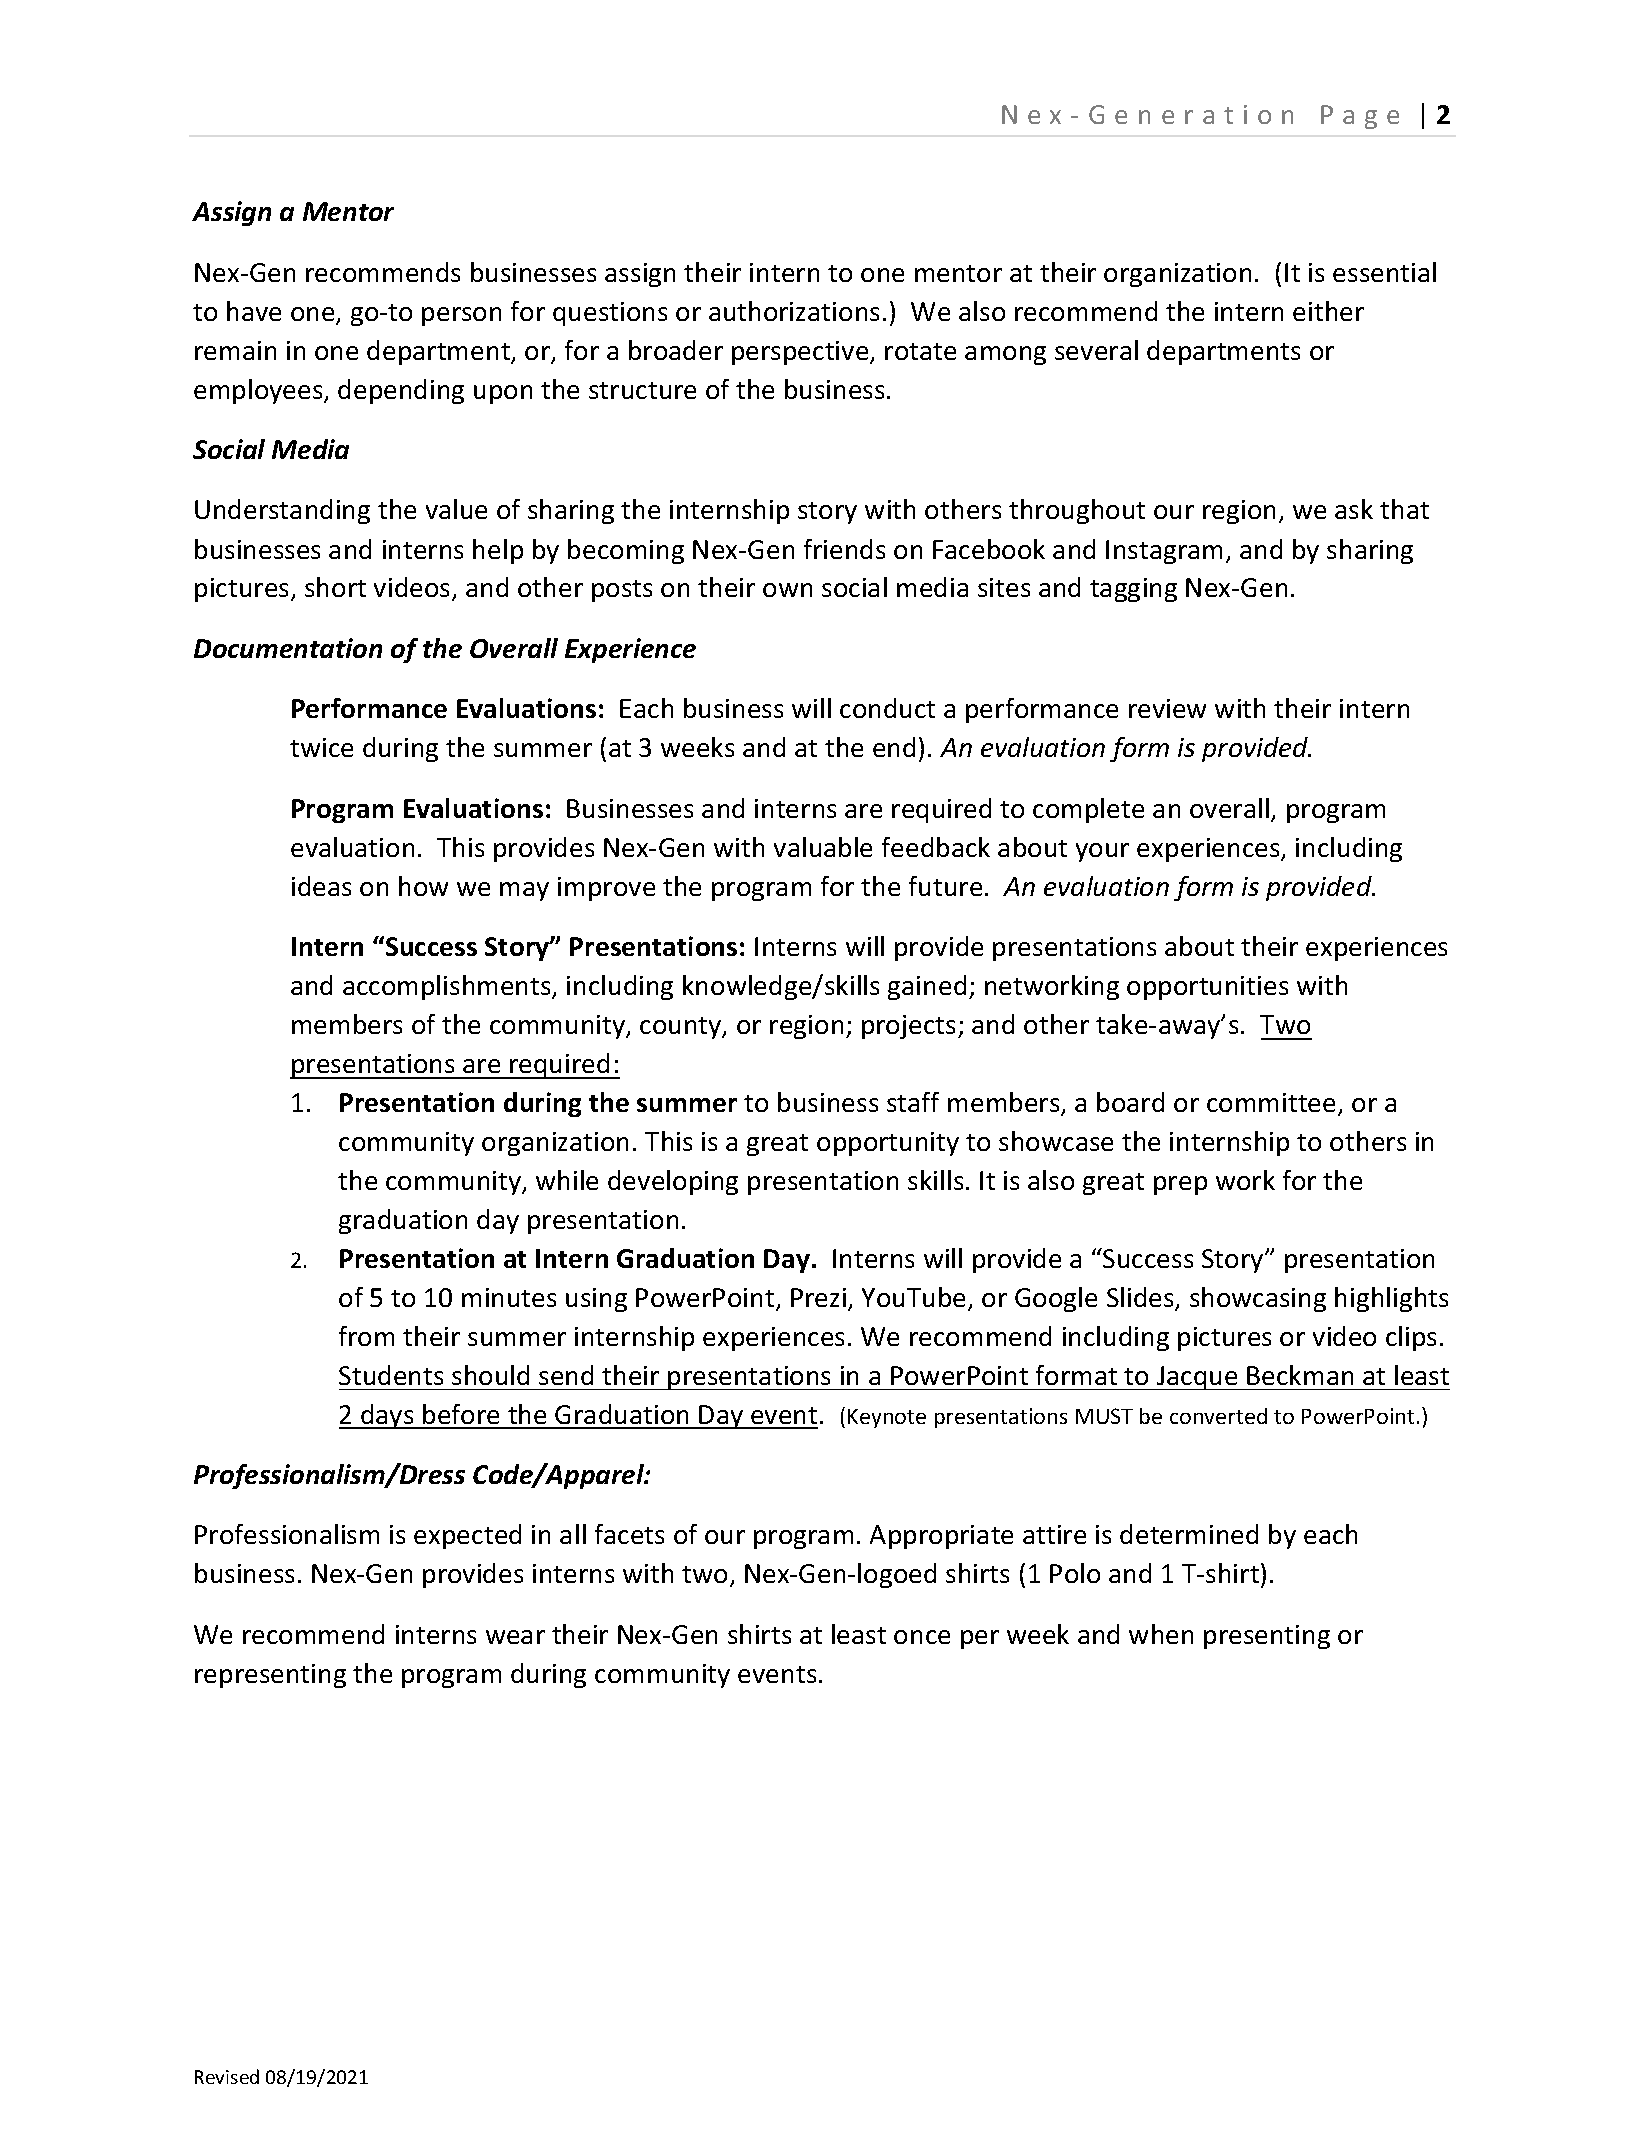 Image resolution: width=1645 pixels, height=2129 pixels. Describe the element at coordinates (1360, 117) in the document. I see `Page` at that location.
